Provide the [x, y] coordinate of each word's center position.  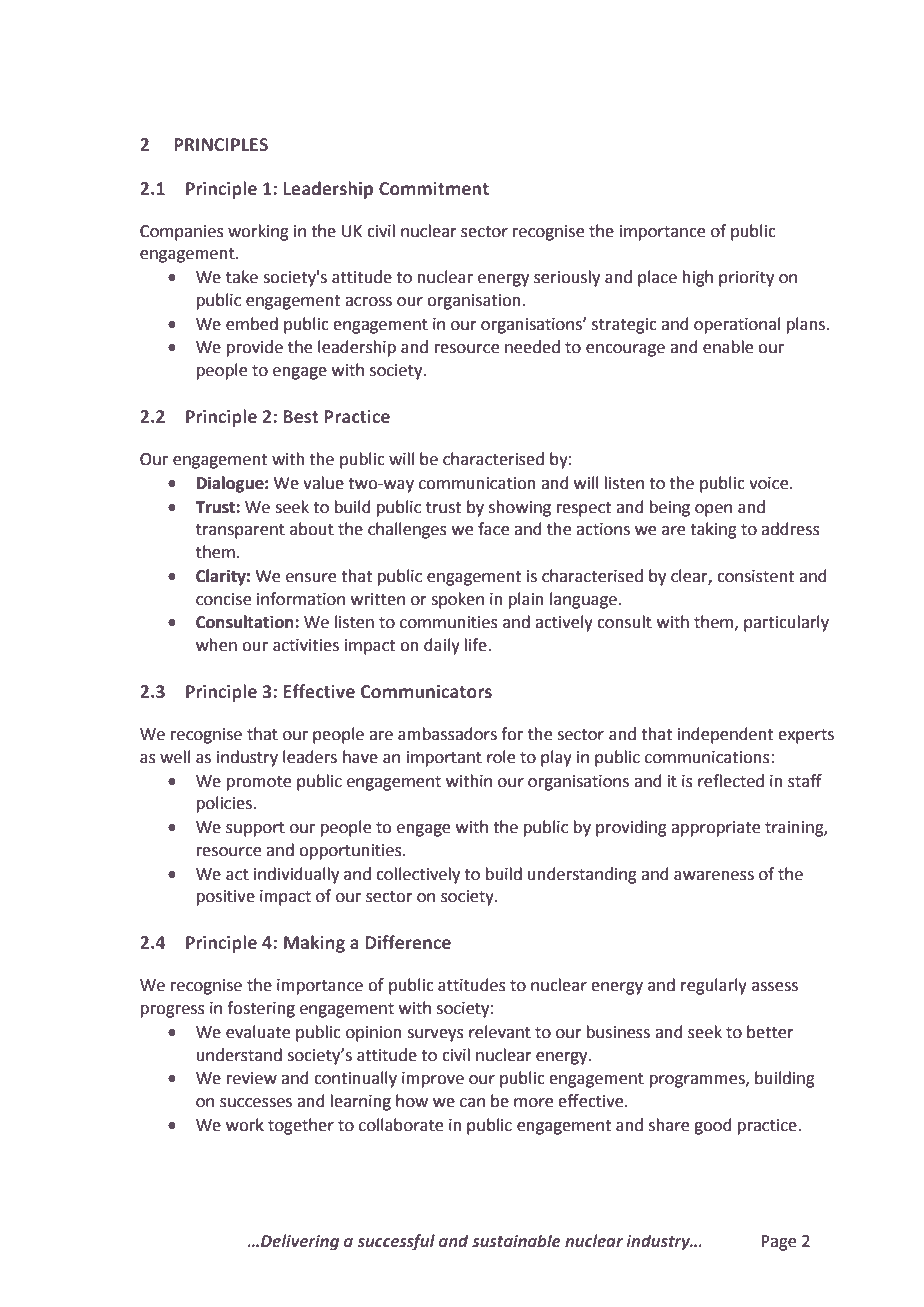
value [323, 483]
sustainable [516, 1241]
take [242, 277]
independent [725, 735]
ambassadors [447, 734]
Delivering [300, 1242]
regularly [714, 986]
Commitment [434, 189]
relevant [500, 1032]
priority [746, 279]
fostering [261, 1009]
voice [770, 483]
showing [520, 508]
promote [259, 783]
